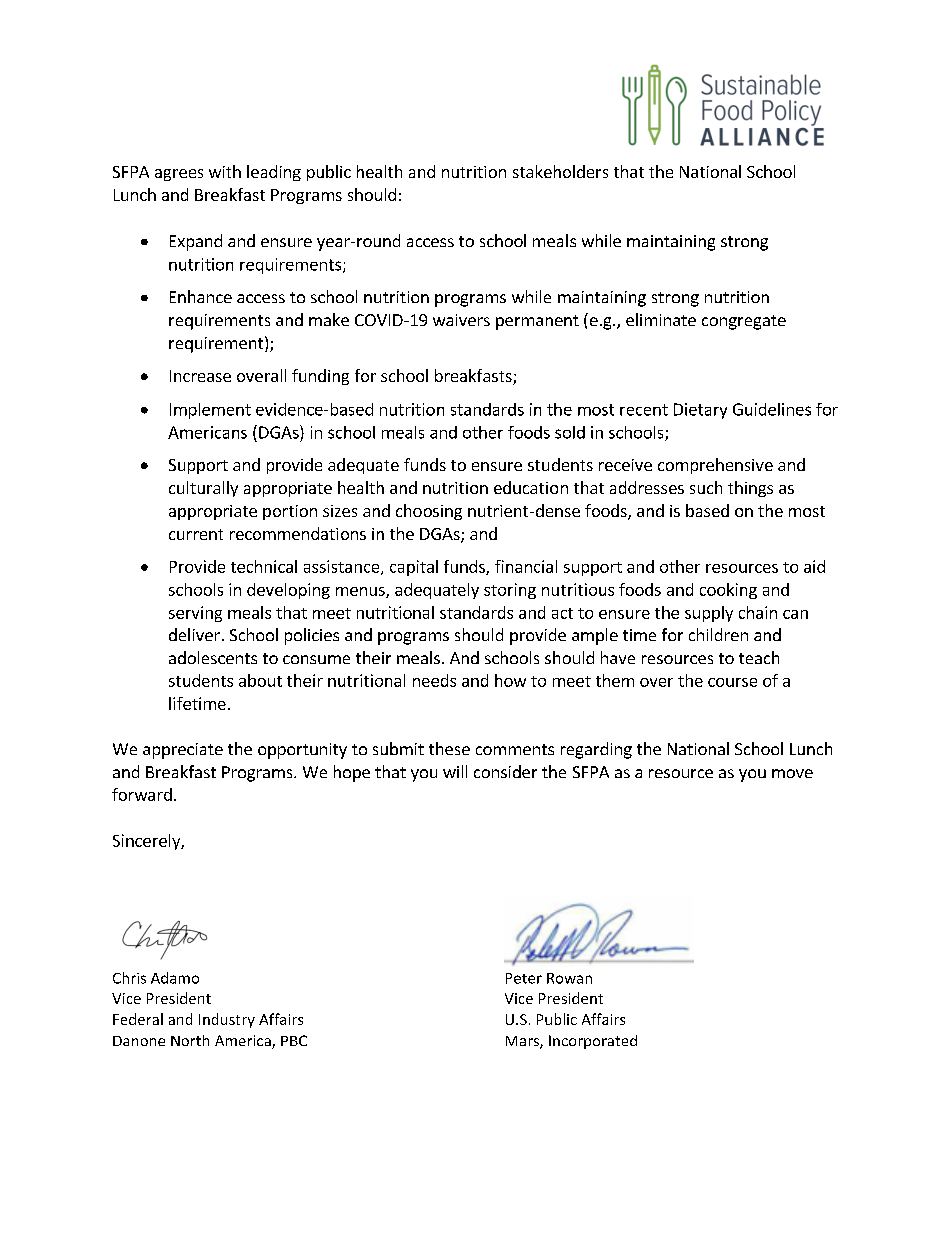  I want to click on Industry, so click(227, 1020).
